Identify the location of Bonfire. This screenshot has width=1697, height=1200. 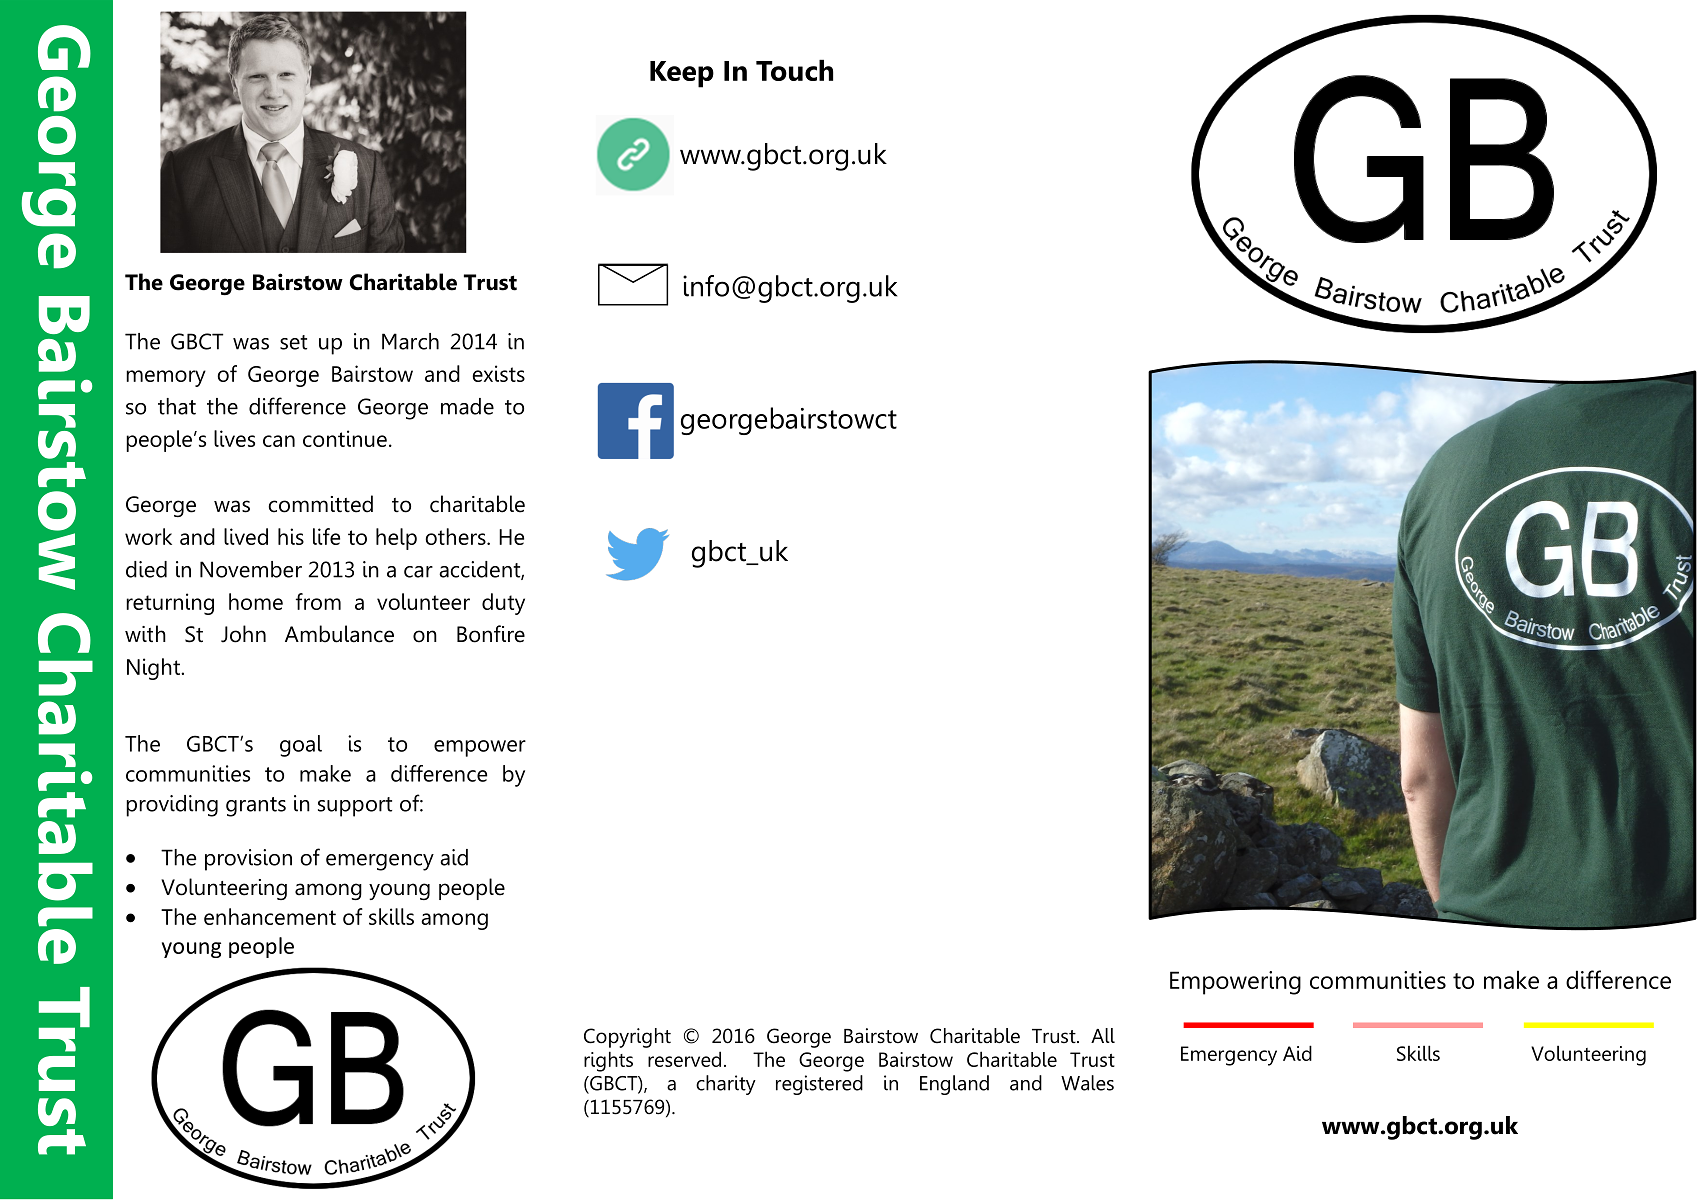
(491, 634).
